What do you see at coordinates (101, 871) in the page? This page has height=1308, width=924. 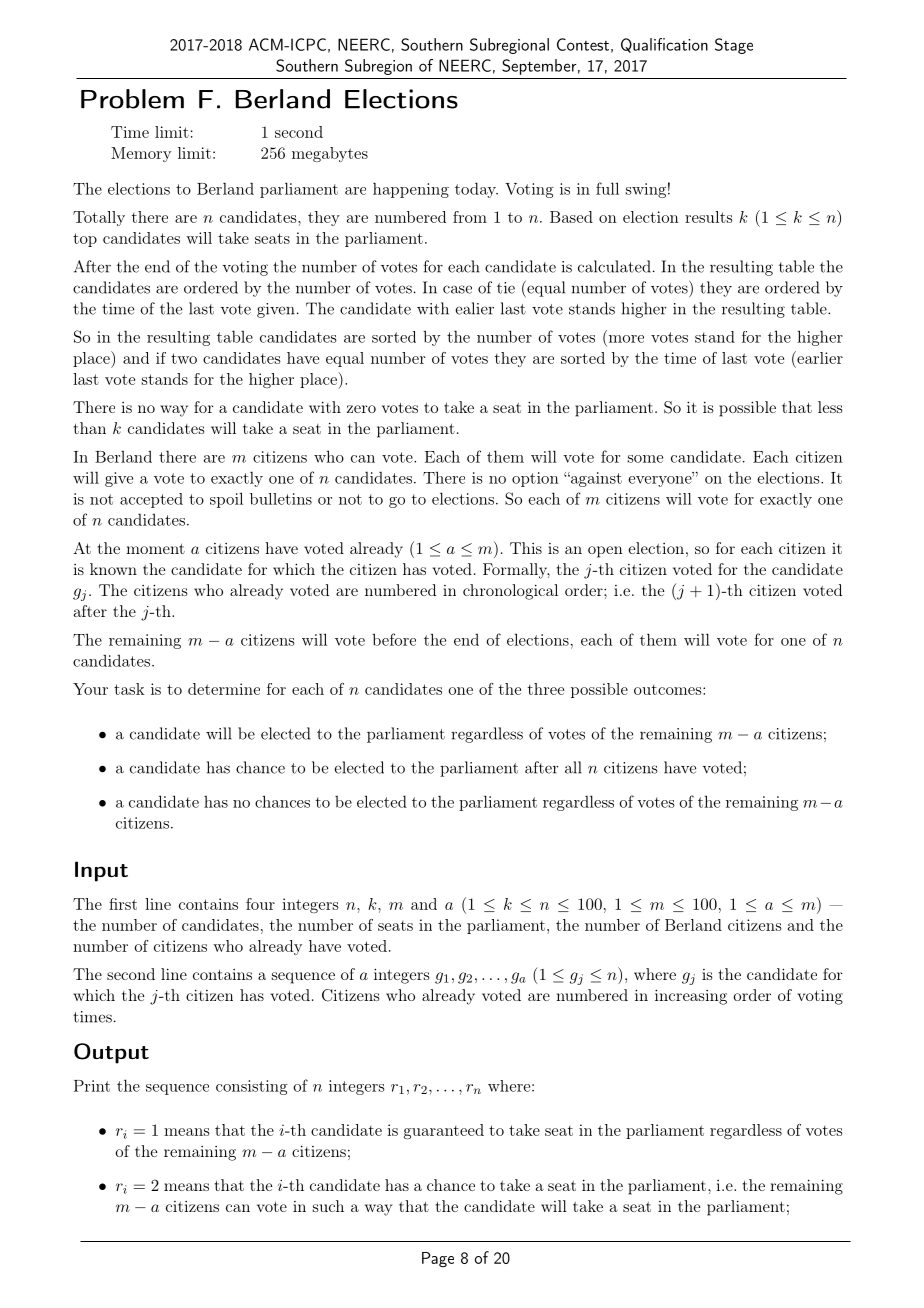 I see `Input` at bounding box center [101, 871].
